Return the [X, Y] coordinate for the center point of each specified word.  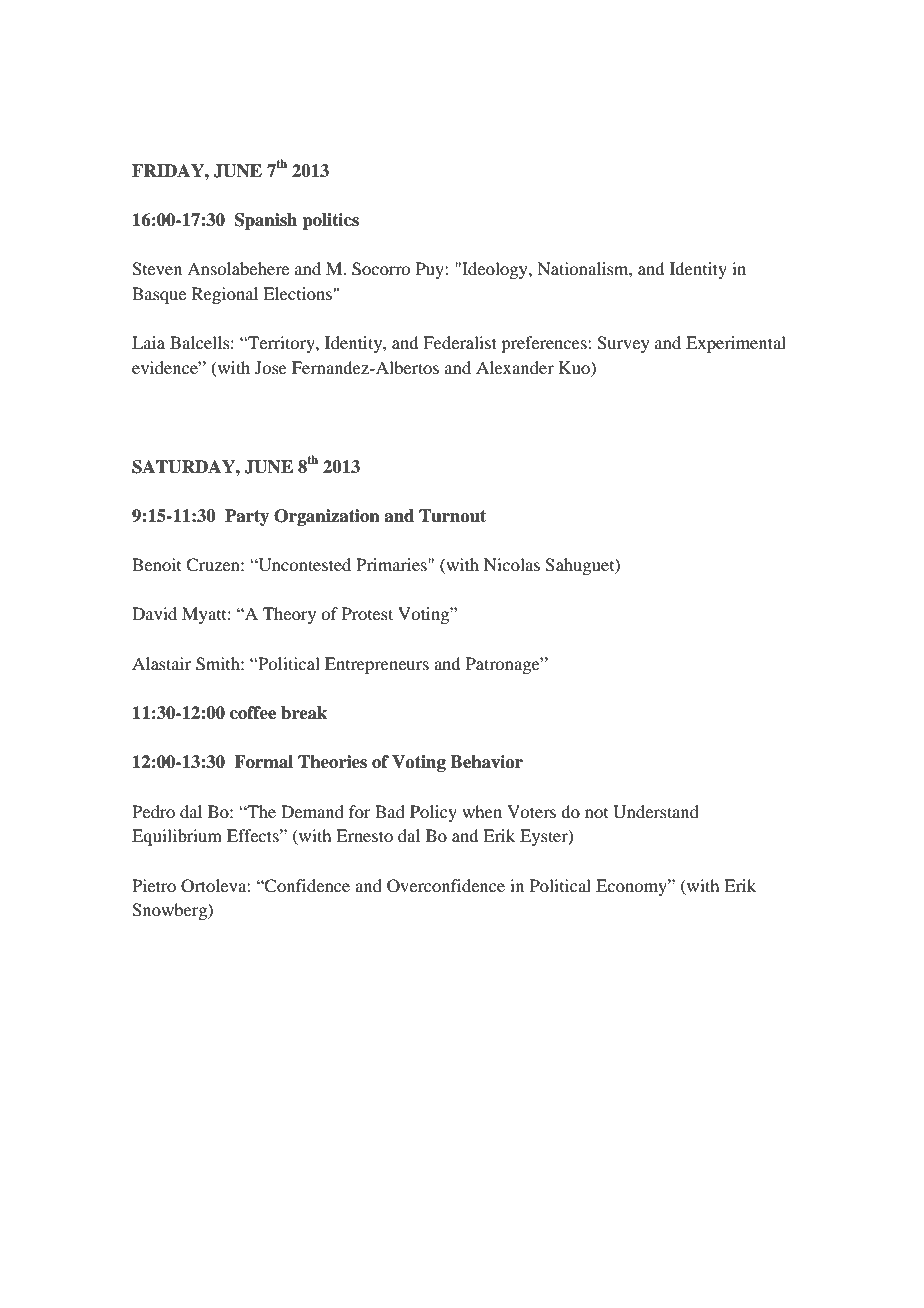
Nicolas [512, 564]
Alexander [515, 367]
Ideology [495, 270]
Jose [271, 367]
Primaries [392, 564]
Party [247, 517]
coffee [253, 713]
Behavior [486, 762]
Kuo [575, 367]
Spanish [266, 221]
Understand [656, 812]
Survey [623, 344]
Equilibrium [177, 837]
